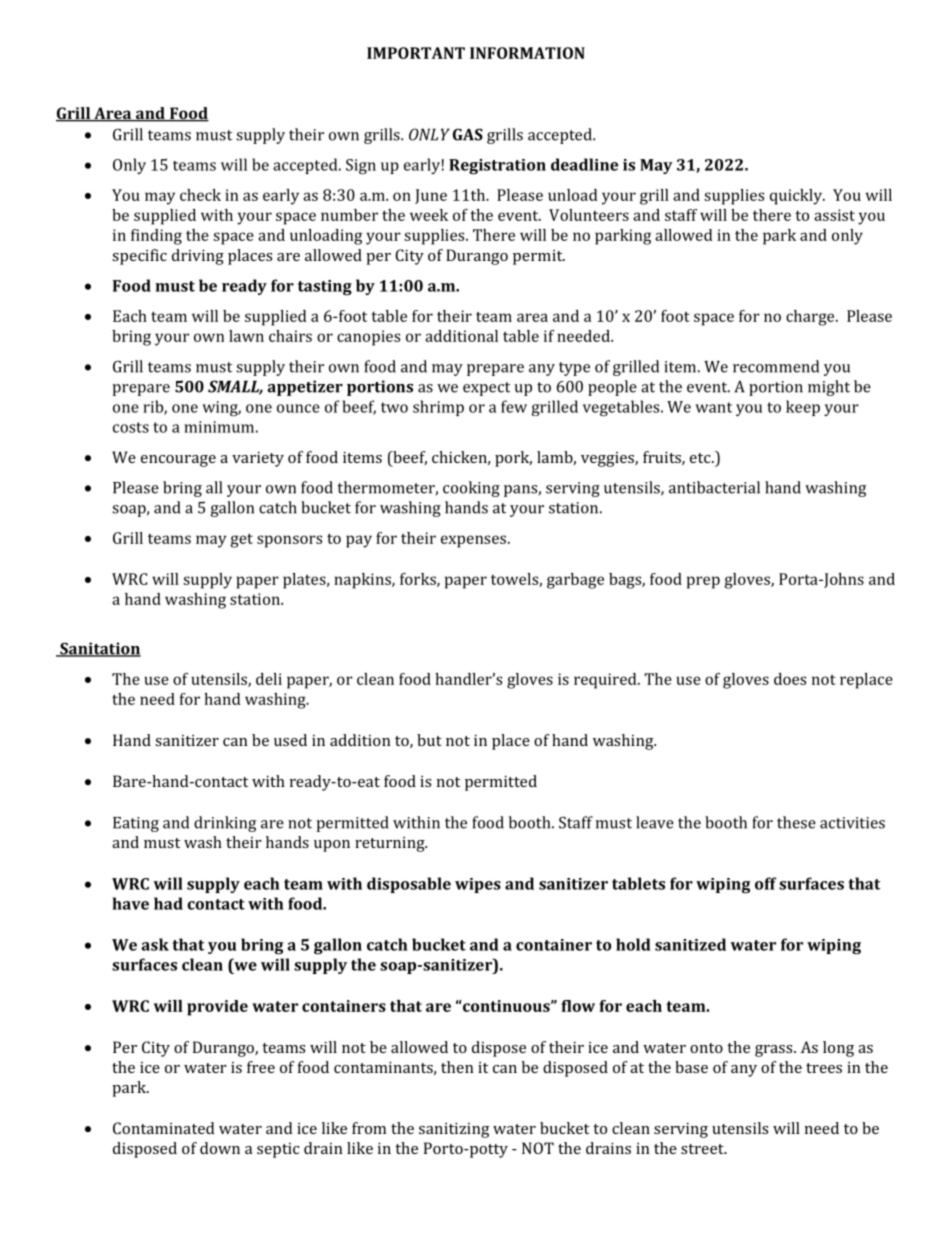 Image resolution: width=952 pixels, height=1233 pixels. I want to click on sanitizing, so click(454, 1130).
